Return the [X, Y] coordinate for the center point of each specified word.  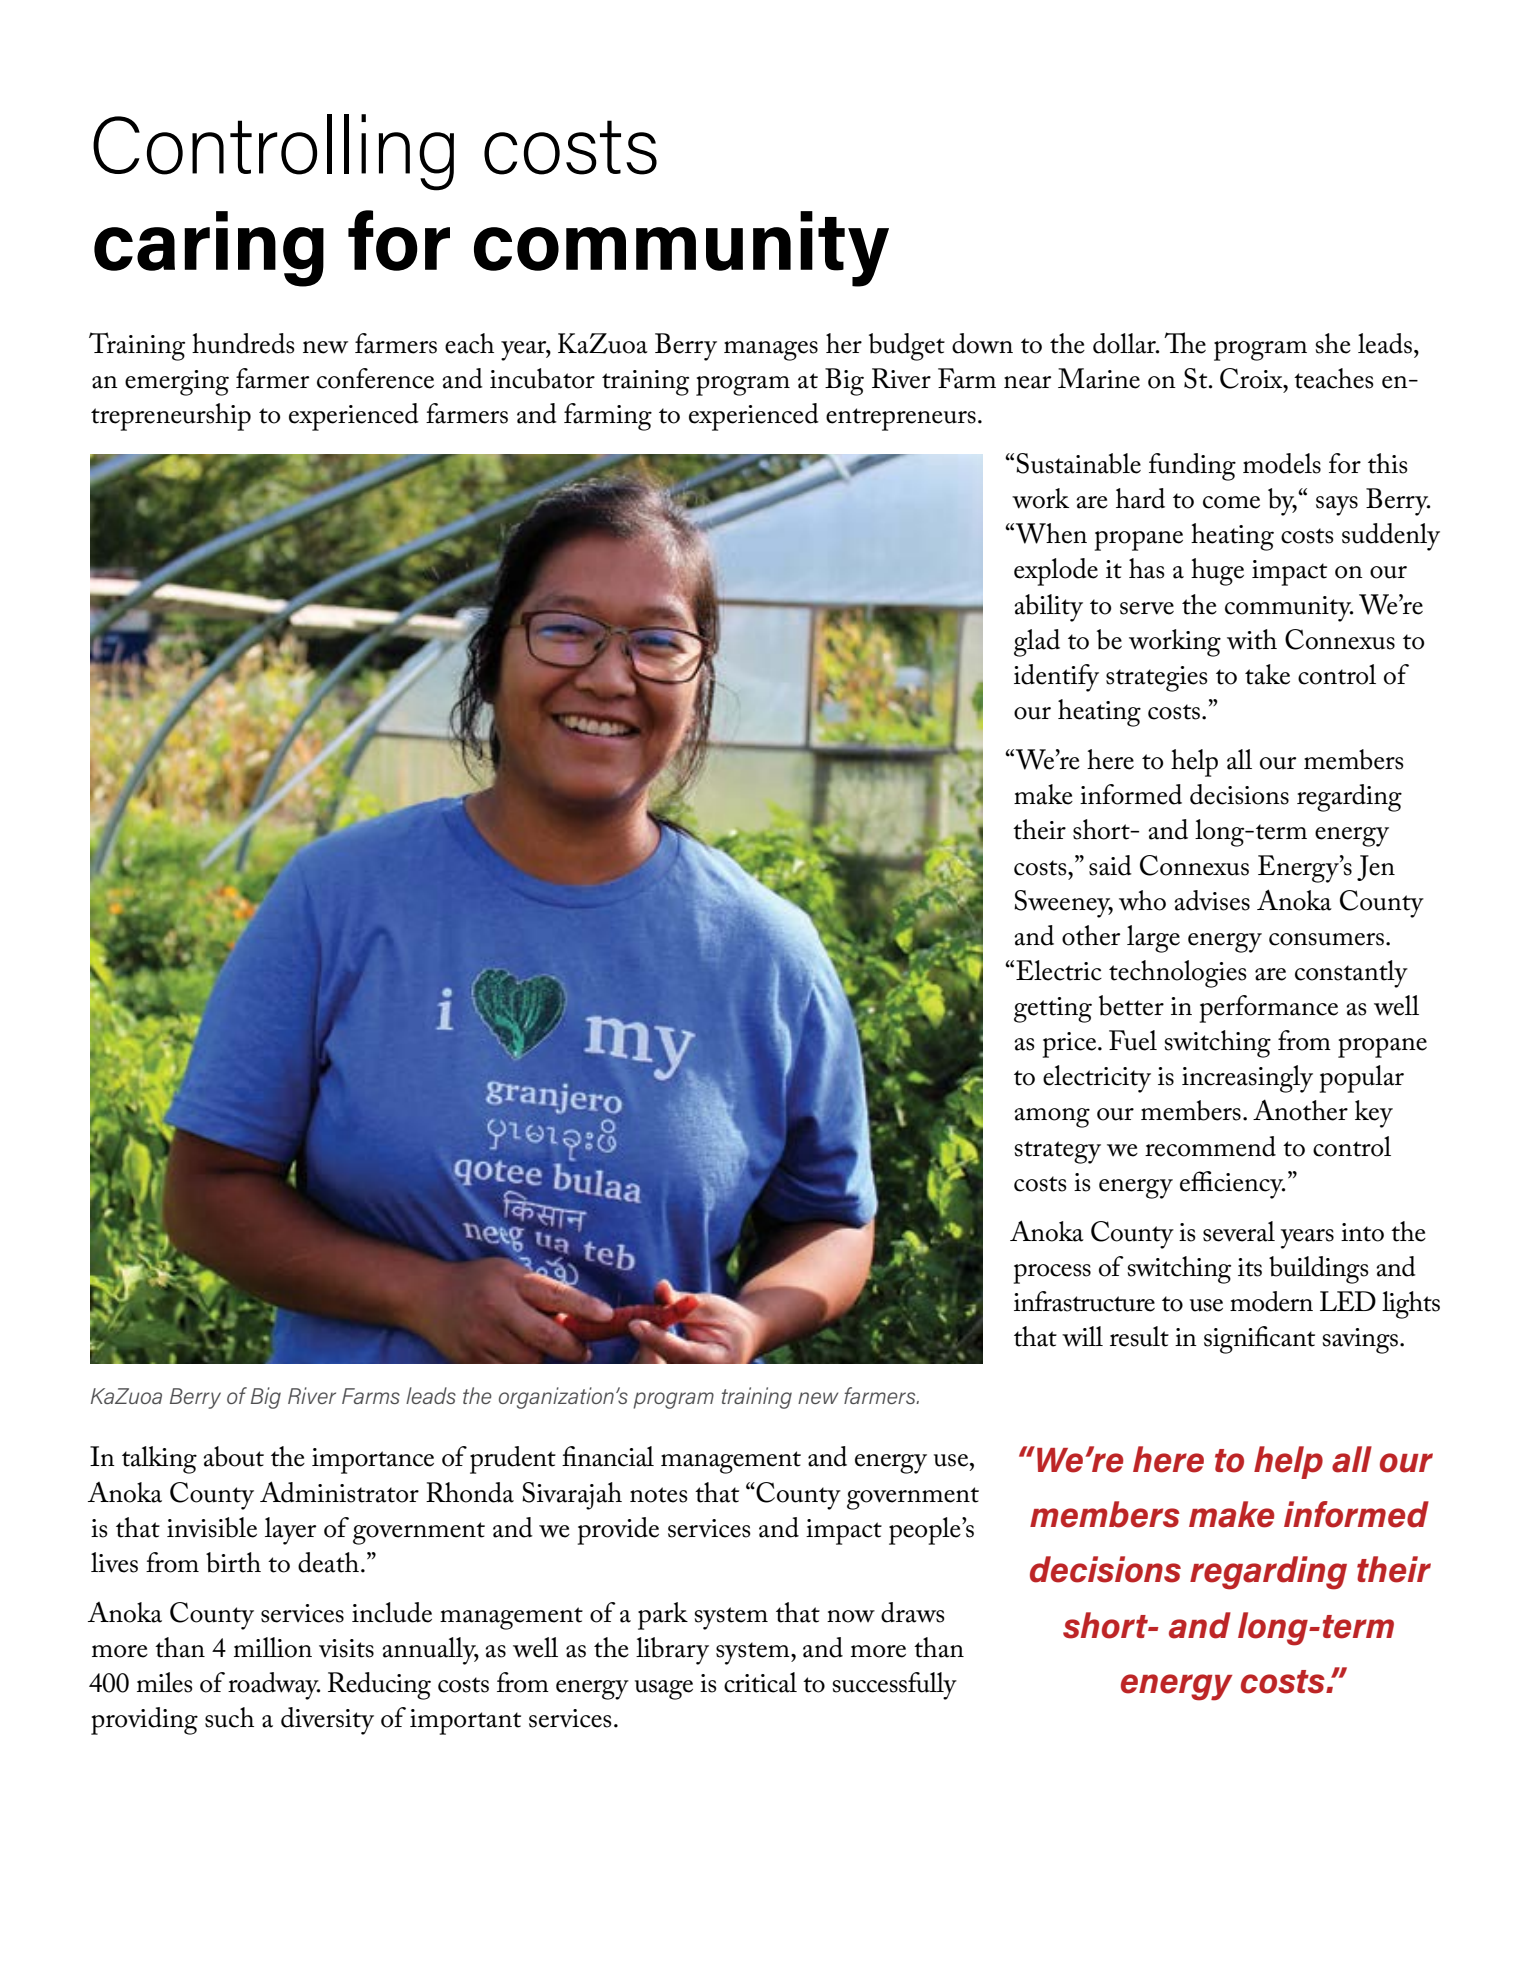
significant [1259, 1340]
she [1333, 343]
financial [608, 1456]
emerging [177, 383]
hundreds [243, 343]
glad [1037, 643]
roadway [274, 1686]
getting [1053, 1010]
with [1252, 639]
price [1070, 1045]
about [233, 1456]
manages [771, 351]
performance [1268, 1009]
